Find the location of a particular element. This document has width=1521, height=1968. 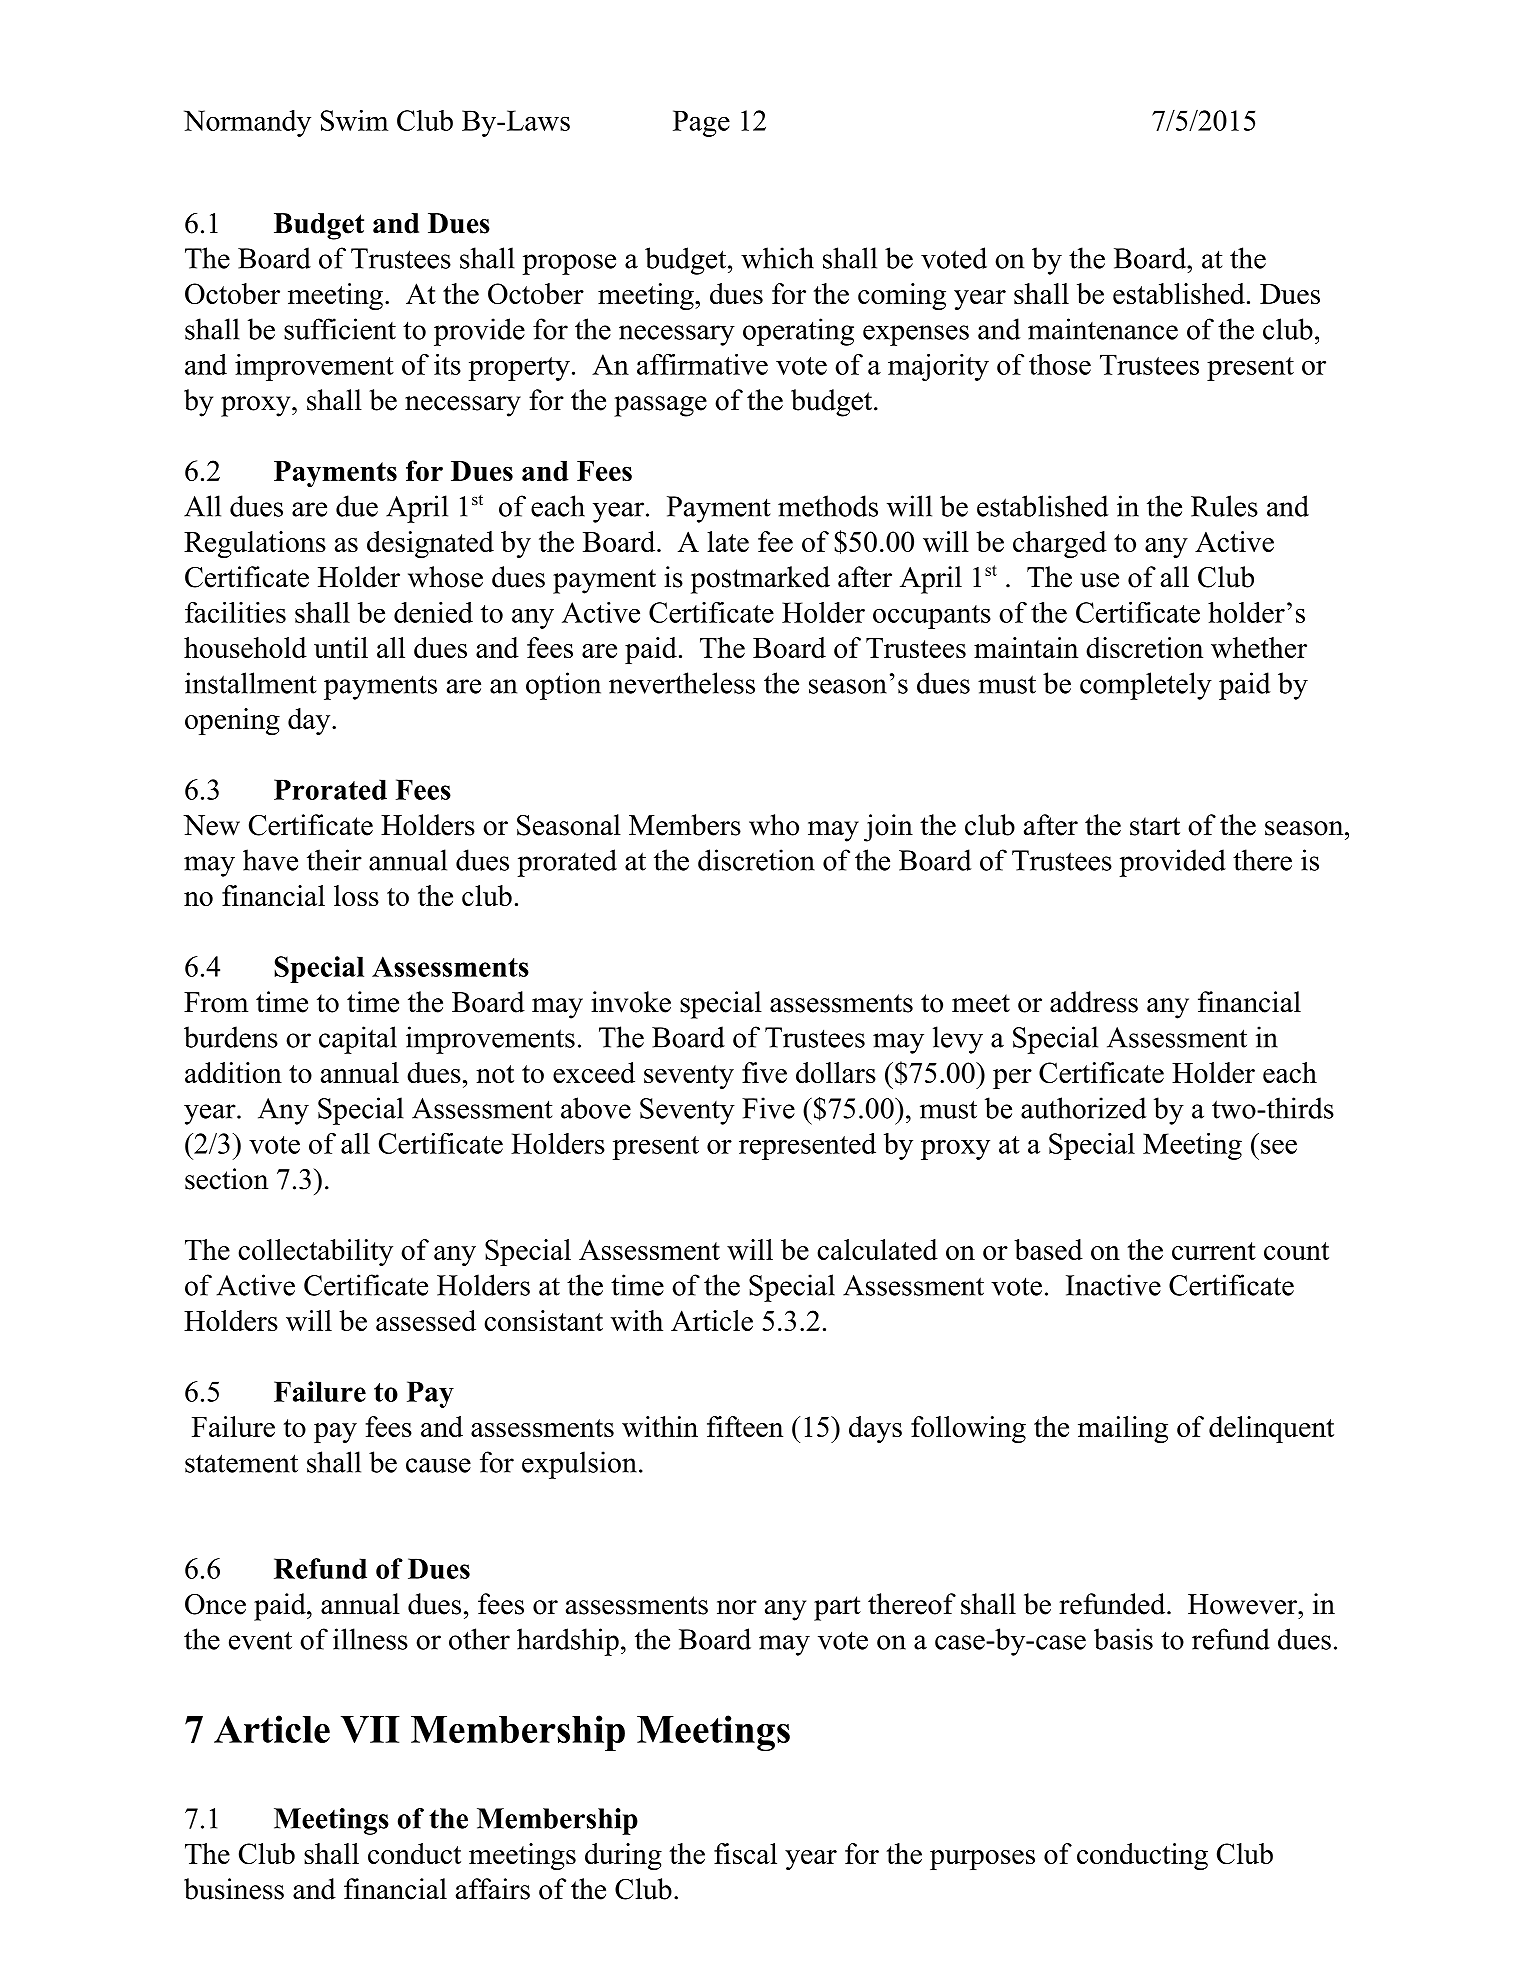

nevertheless is located at coordinates (682, 683).
